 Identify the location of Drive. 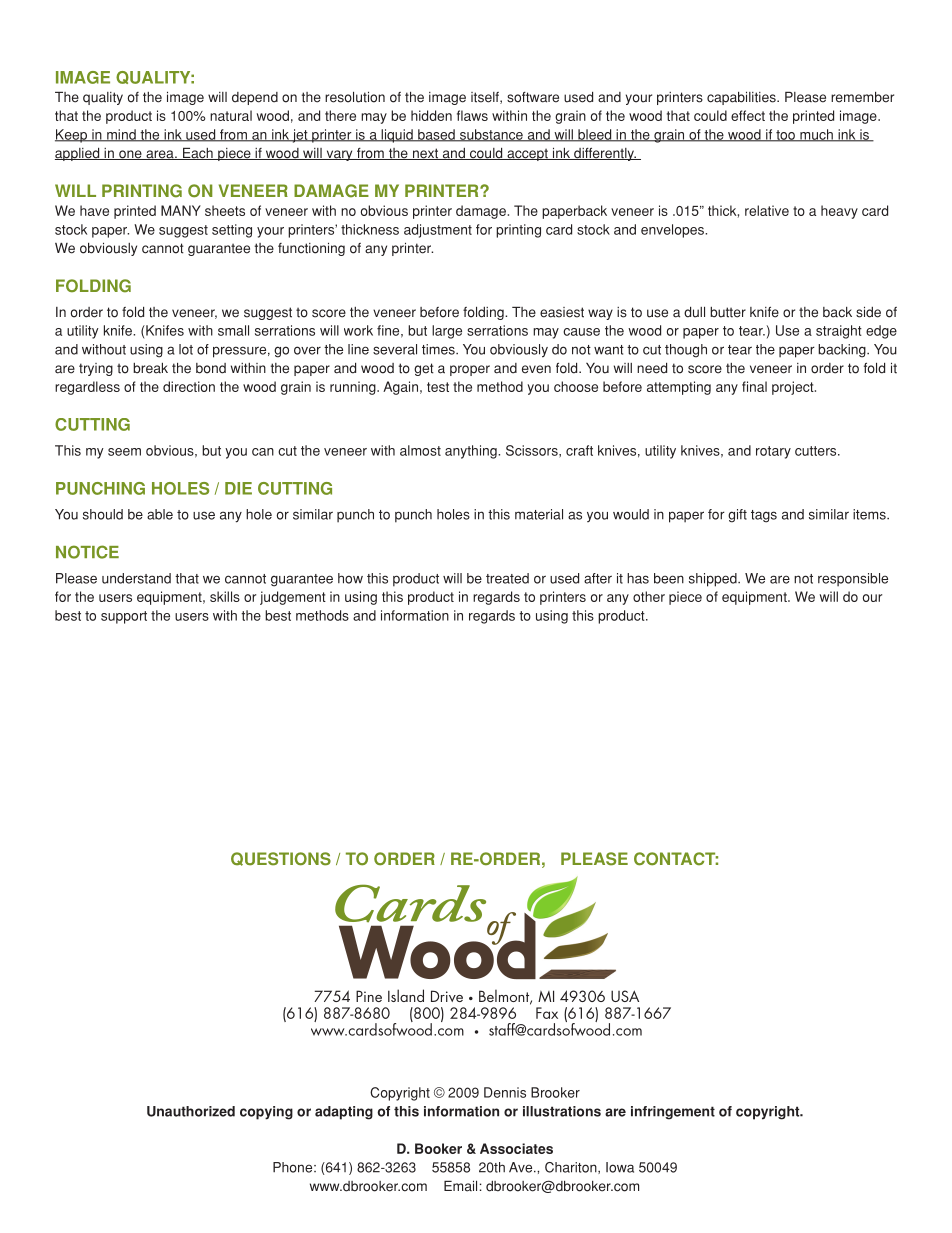
(447, 996).
